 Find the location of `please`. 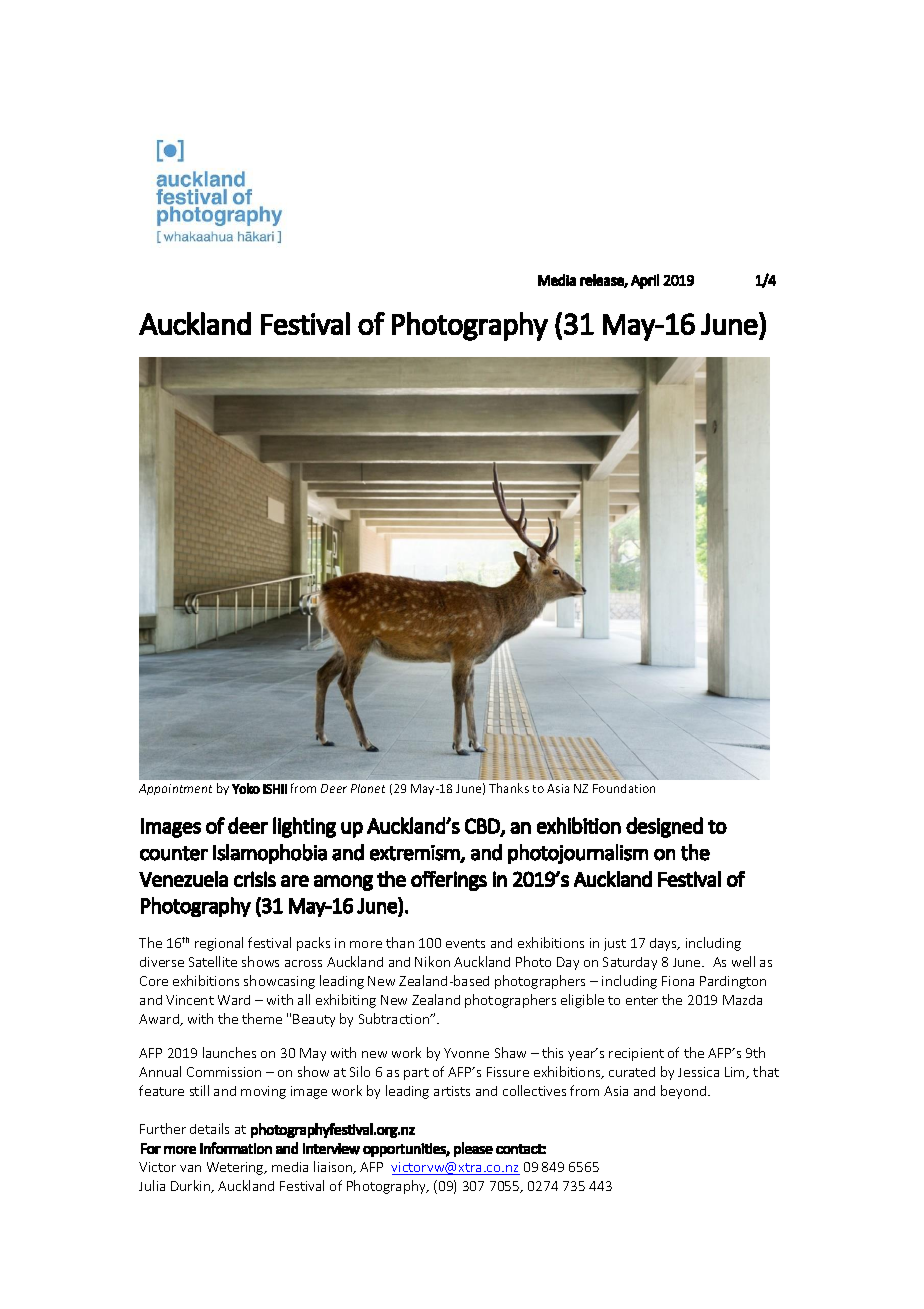

please is located at coordinates (473, 1149).
